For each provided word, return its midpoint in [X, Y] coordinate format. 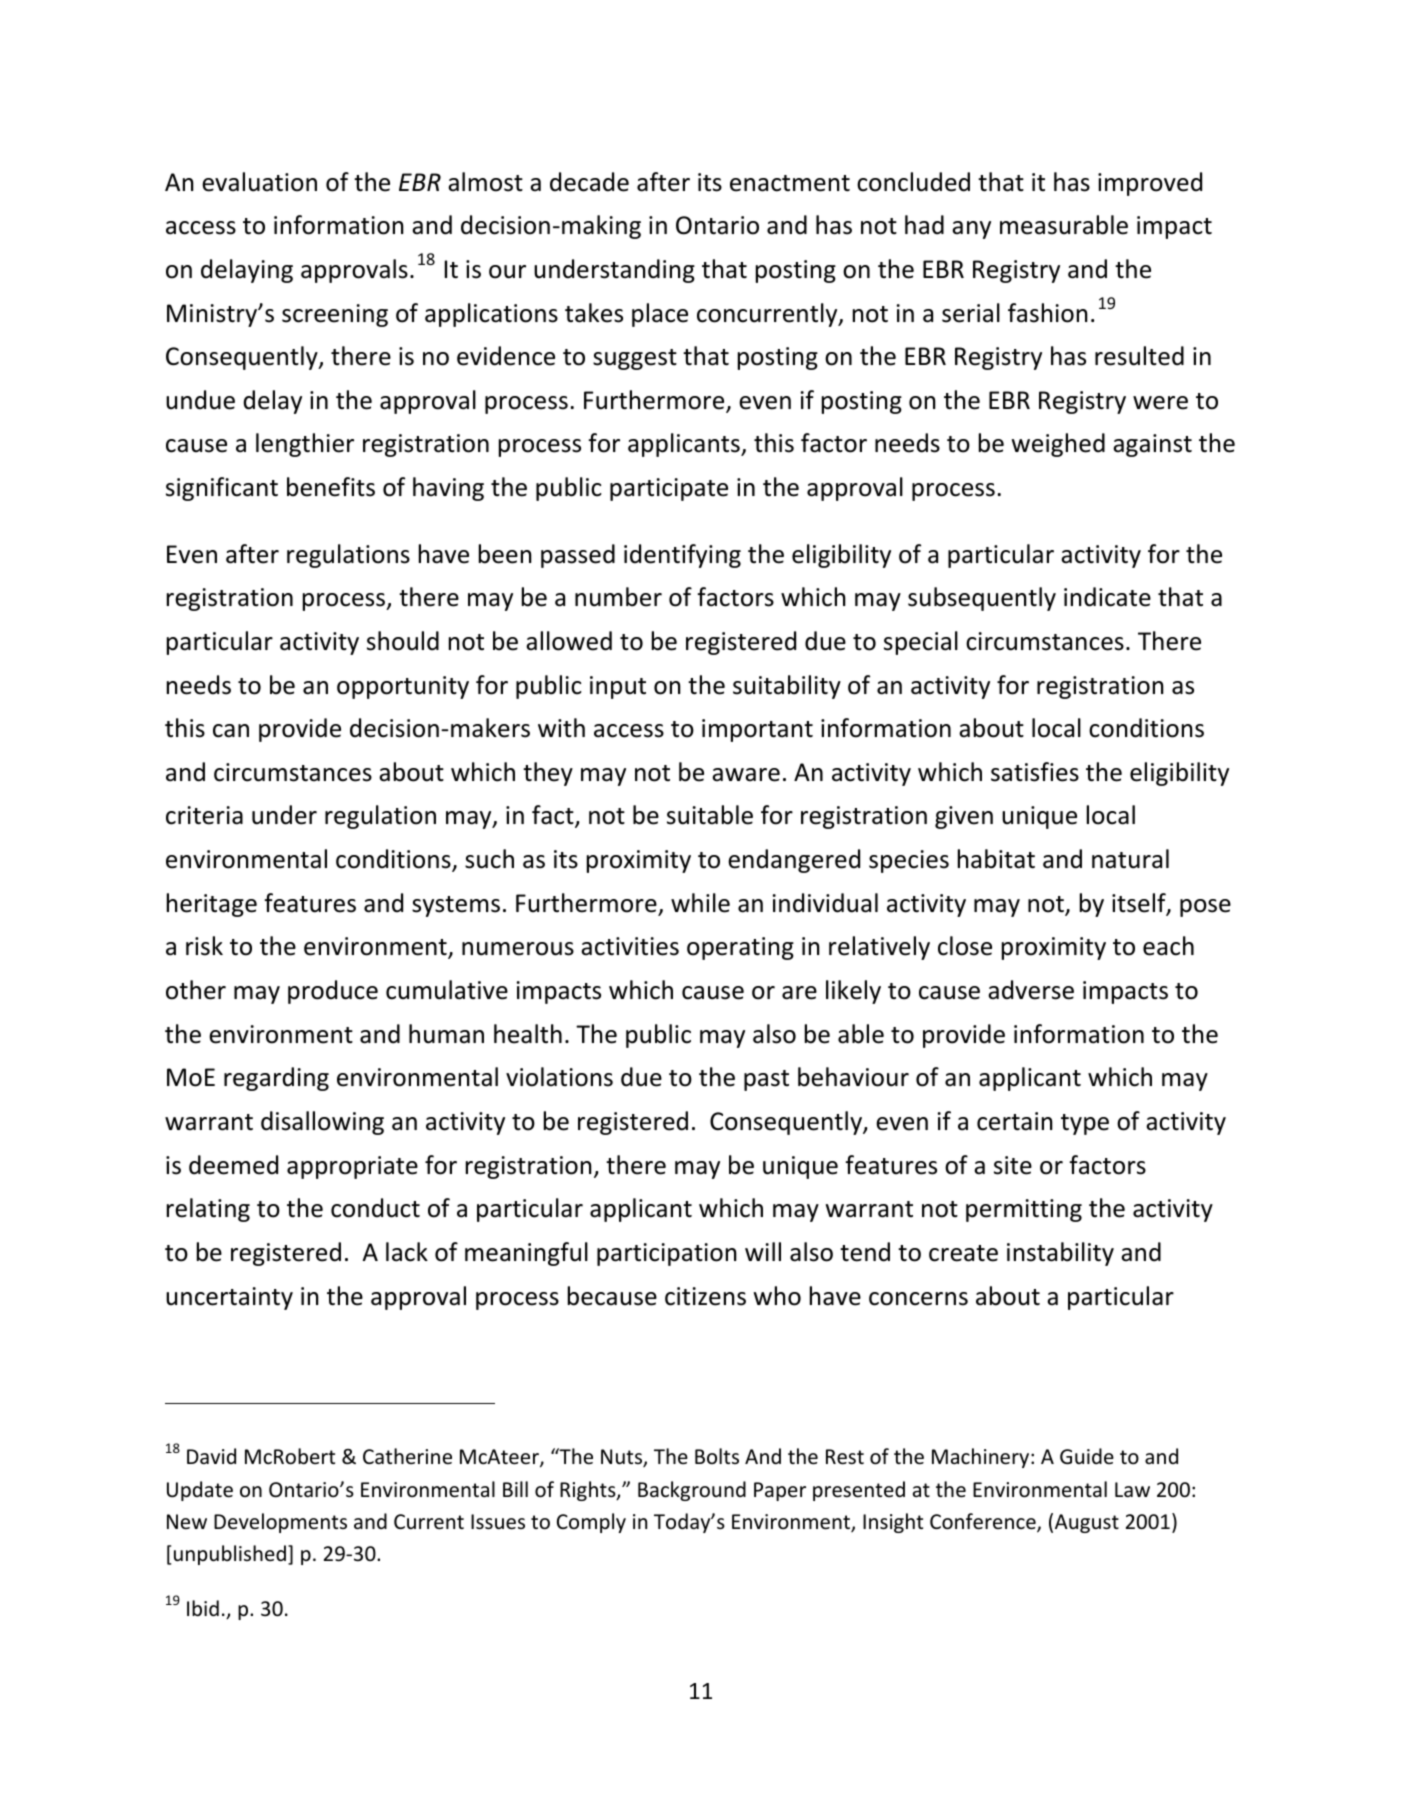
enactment [790, 183]
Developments [280, 1523]
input [618, 687]
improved [1150, 184]
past [766, 1080]
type [1085, 1124]
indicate [1107, 597]
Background [692, 1491]
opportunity [403, 687]
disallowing [322, 1123]
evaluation [259, 182]
